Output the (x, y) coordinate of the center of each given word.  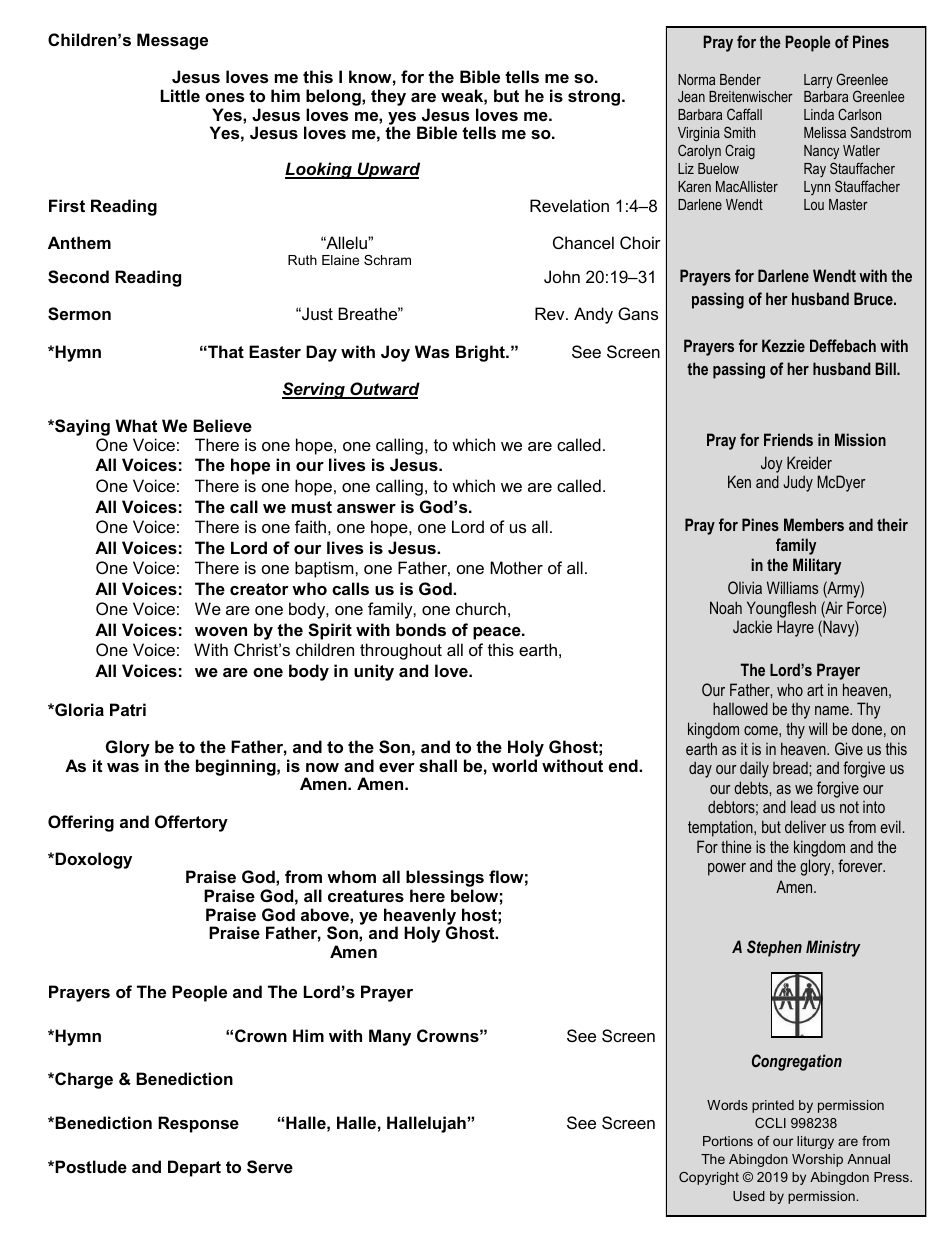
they (388, 97)
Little (180, 95)
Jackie (752, 626)
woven (221, 631)
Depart (194, 1168)
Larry (818, 81)
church (481, 608)
